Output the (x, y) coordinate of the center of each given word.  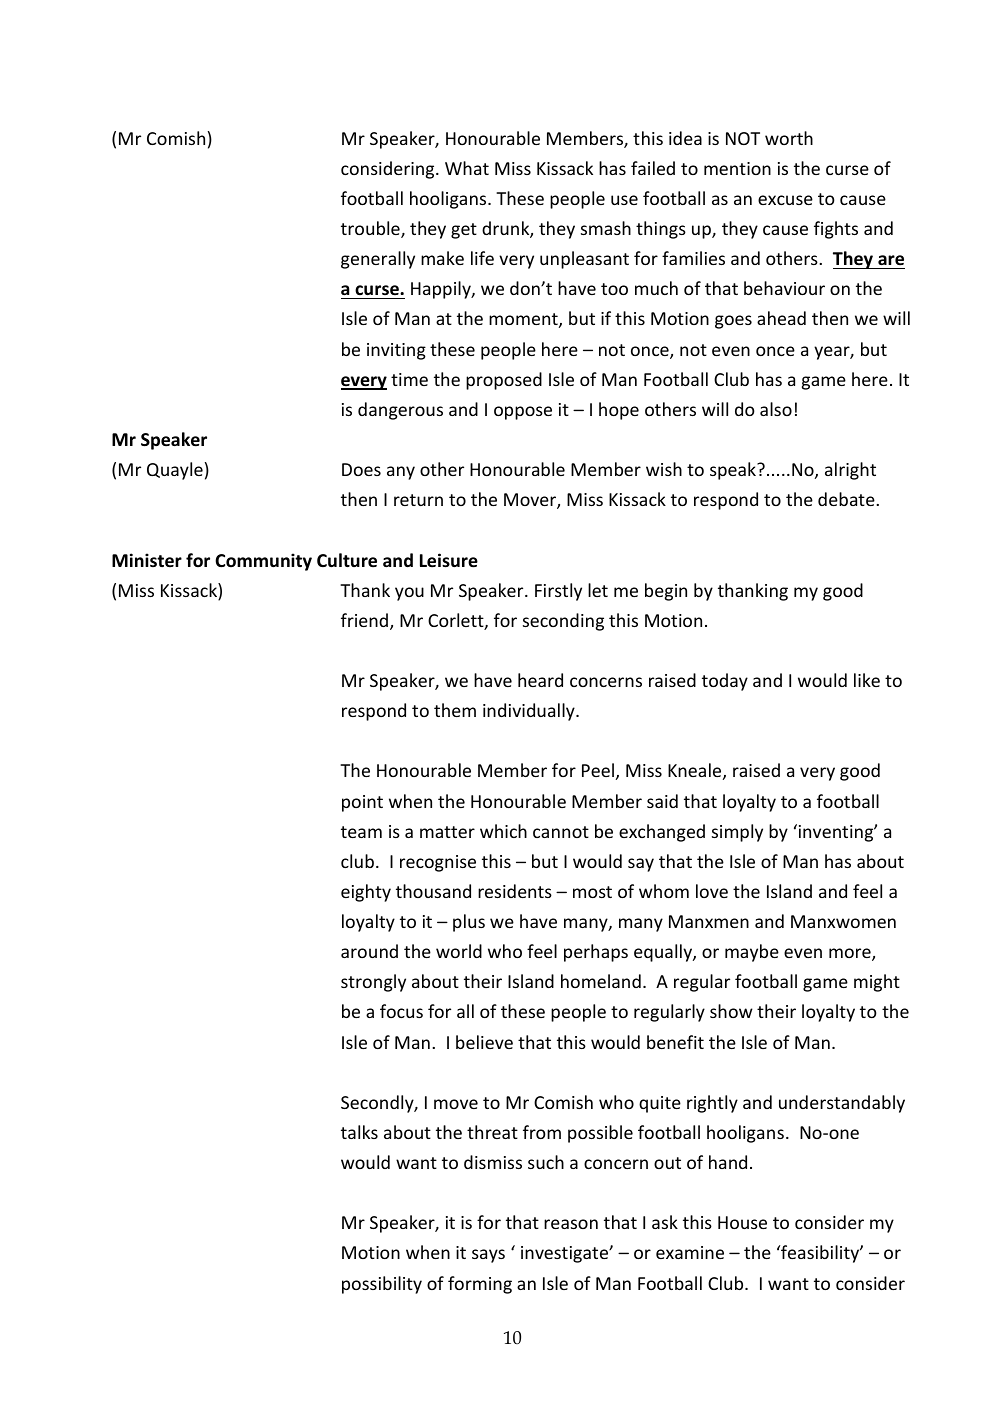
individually (530, 712)
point (362, 803)
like (867, 680)
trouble (371, 229)
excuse (785, 200)
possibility (382, 1285)
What (467, 168)
